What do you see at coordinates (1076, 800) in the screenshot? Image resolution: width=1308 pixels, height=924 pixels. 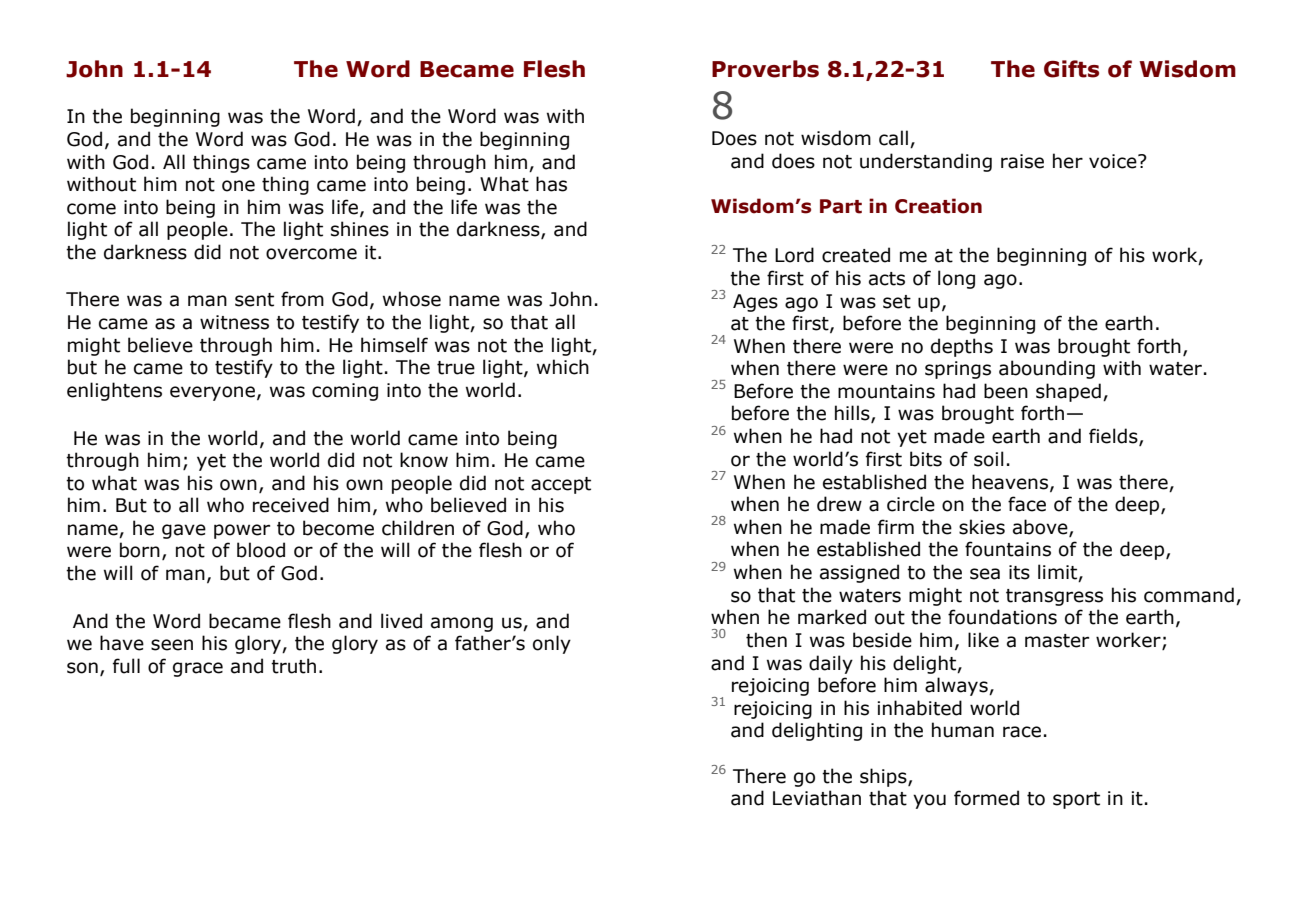 I see `sport` at bounding box center [1076, 800].
